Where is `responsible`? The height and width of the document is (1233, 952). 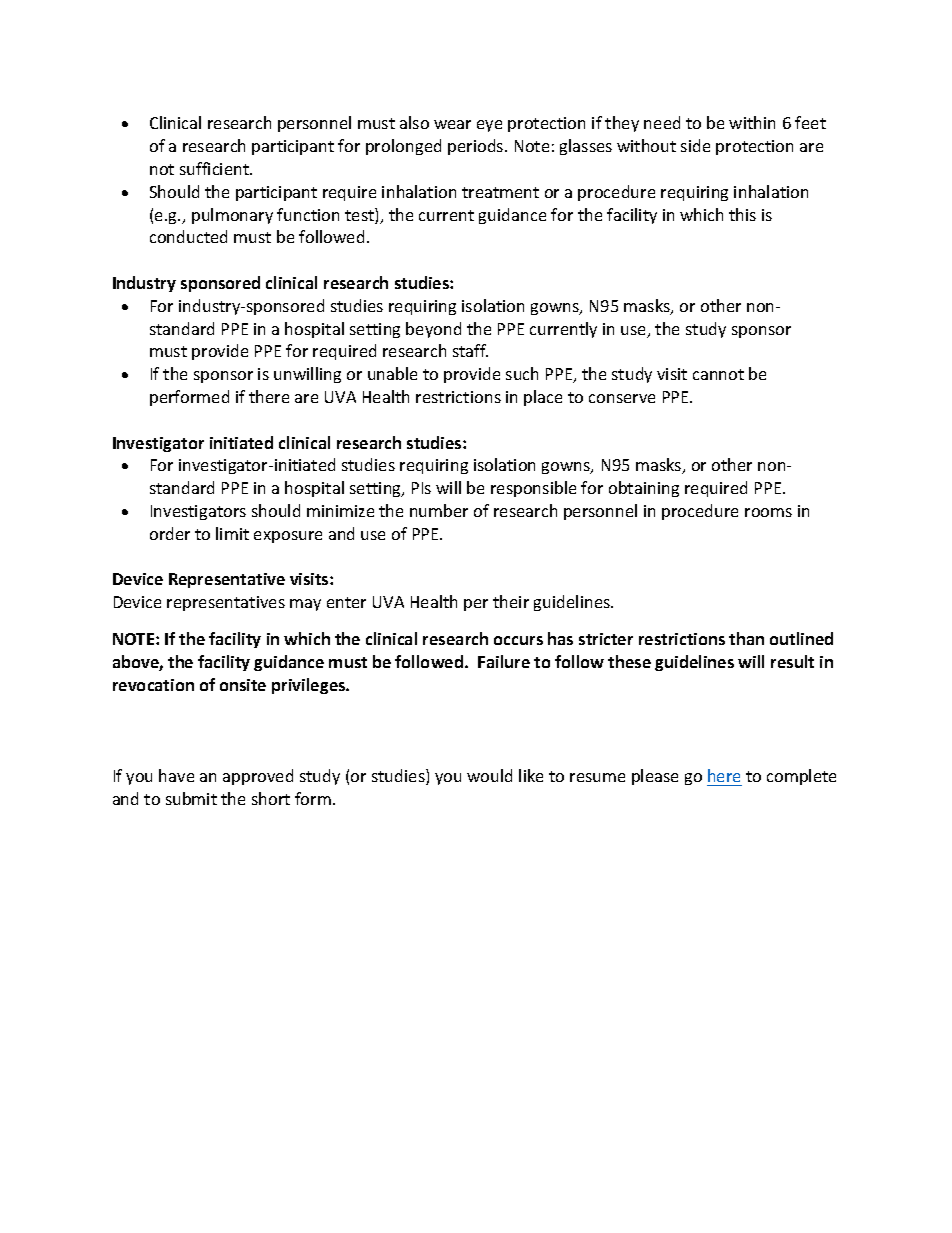
responsible is located at coordinates (533, 489).
